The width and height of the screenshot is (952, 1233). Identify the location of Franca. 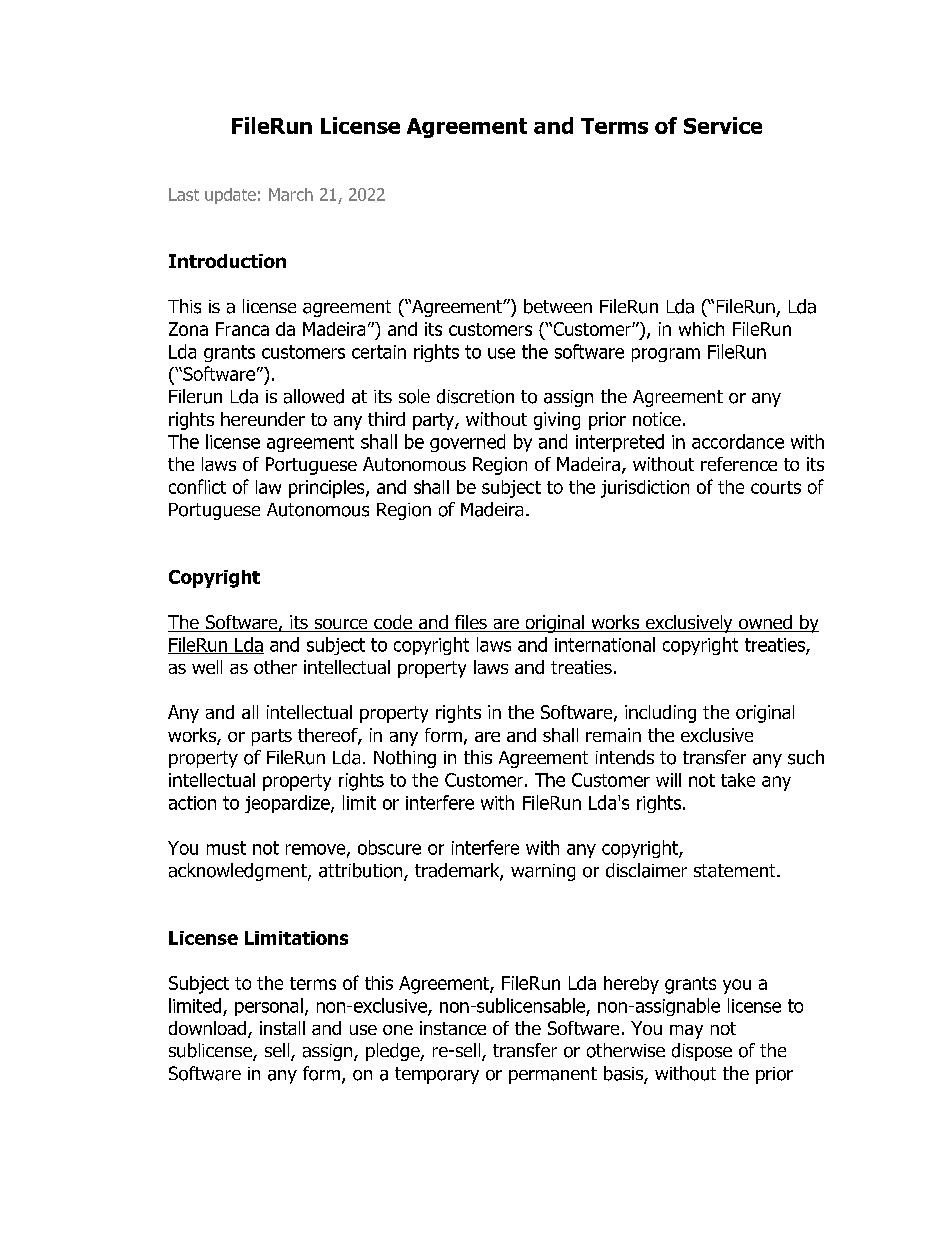
(242, 329).
